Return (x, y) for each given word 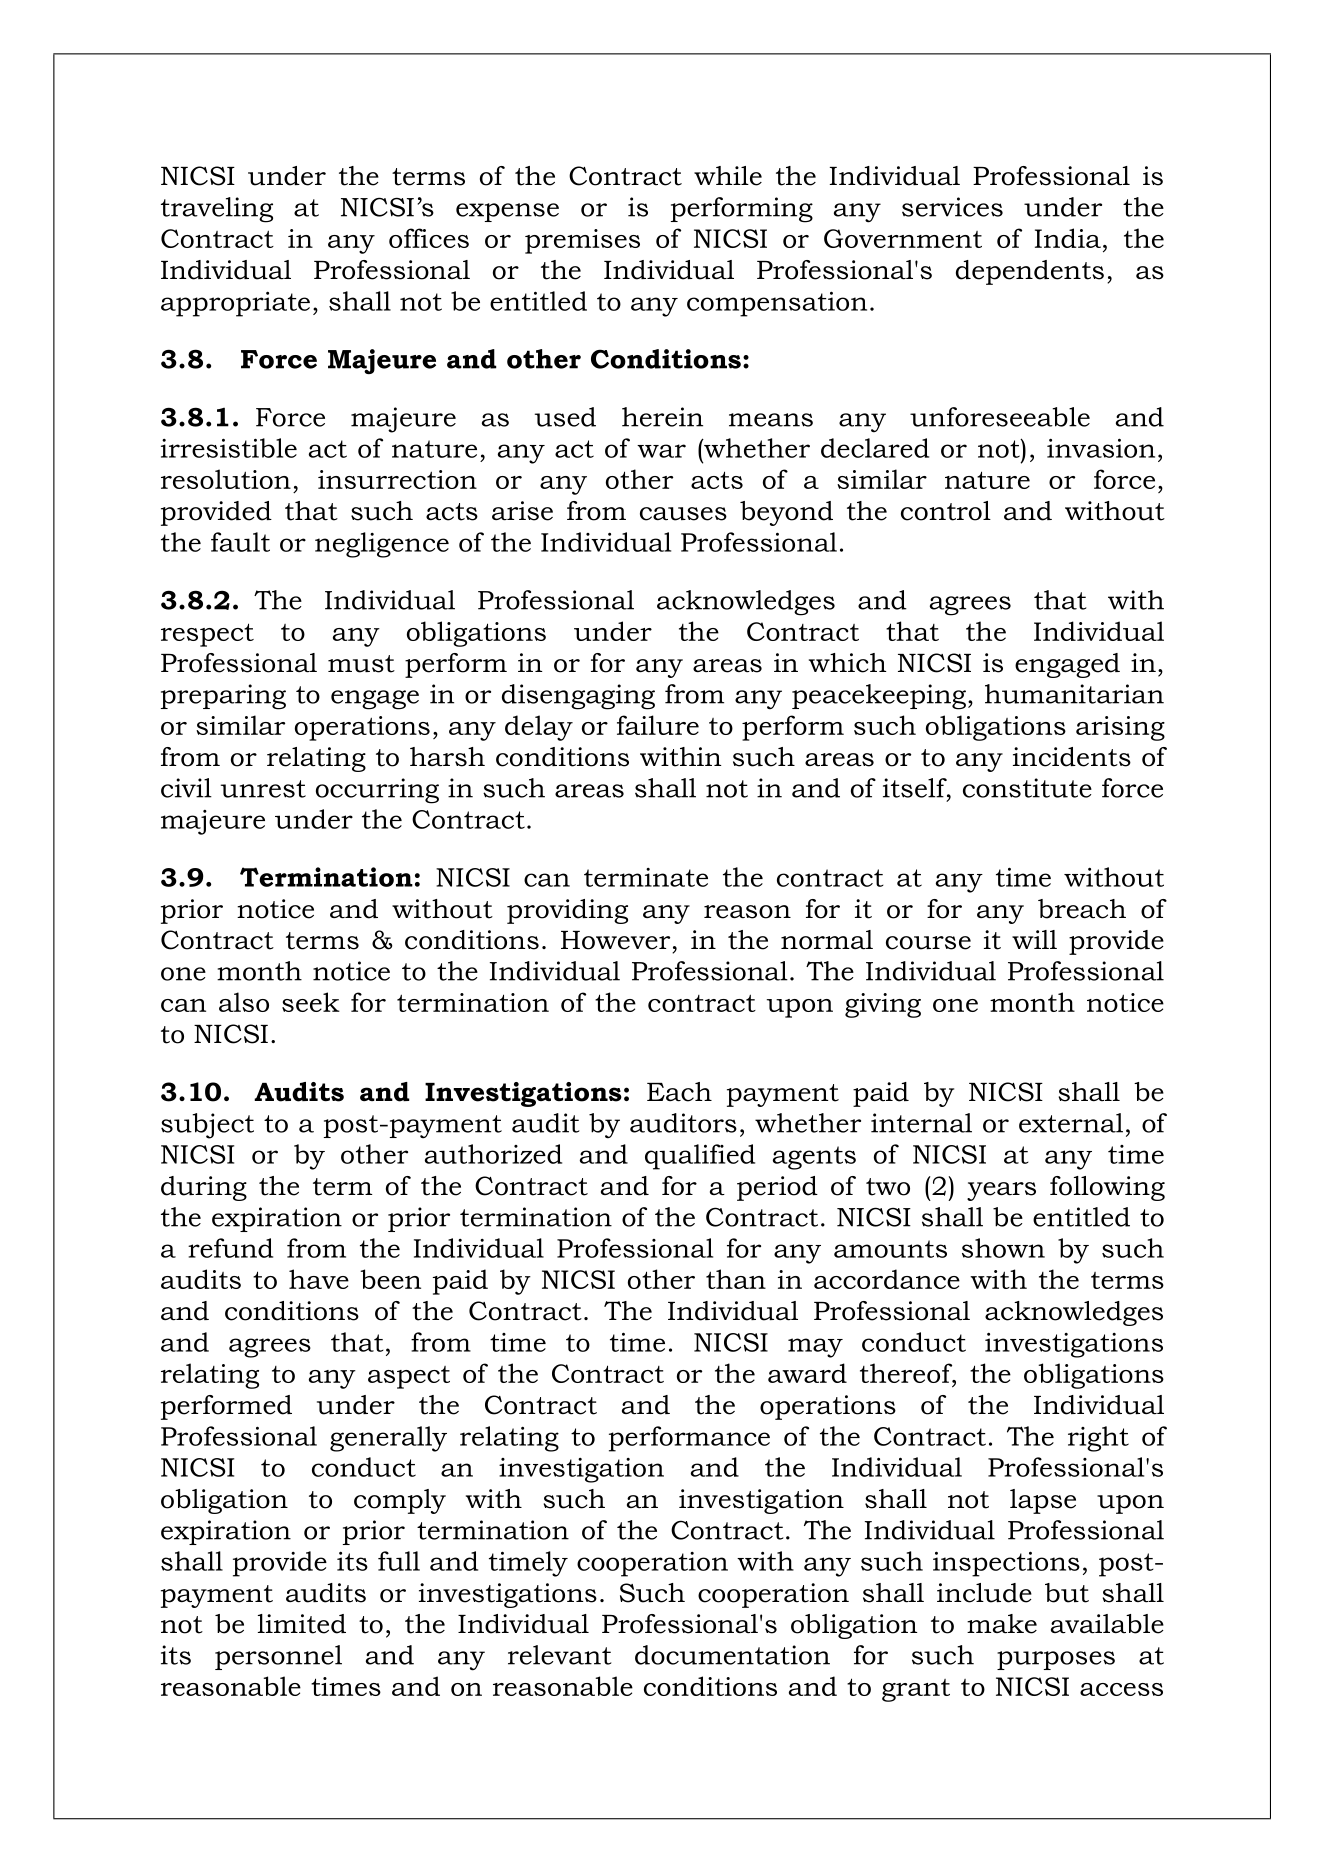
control (946, 511)
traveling (217, 210)
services (952, 207)
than (736, 1279)
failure (658, 725)
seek (311, 1002)
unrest (263, 789)
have (319, 1279)
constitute (1027, 788)
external (1071, 1123)
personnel (278, 1657)
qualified (700, 1157)
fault (240, 542)
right (1098, 1439)
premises (582, 241)
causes (683, 514)
